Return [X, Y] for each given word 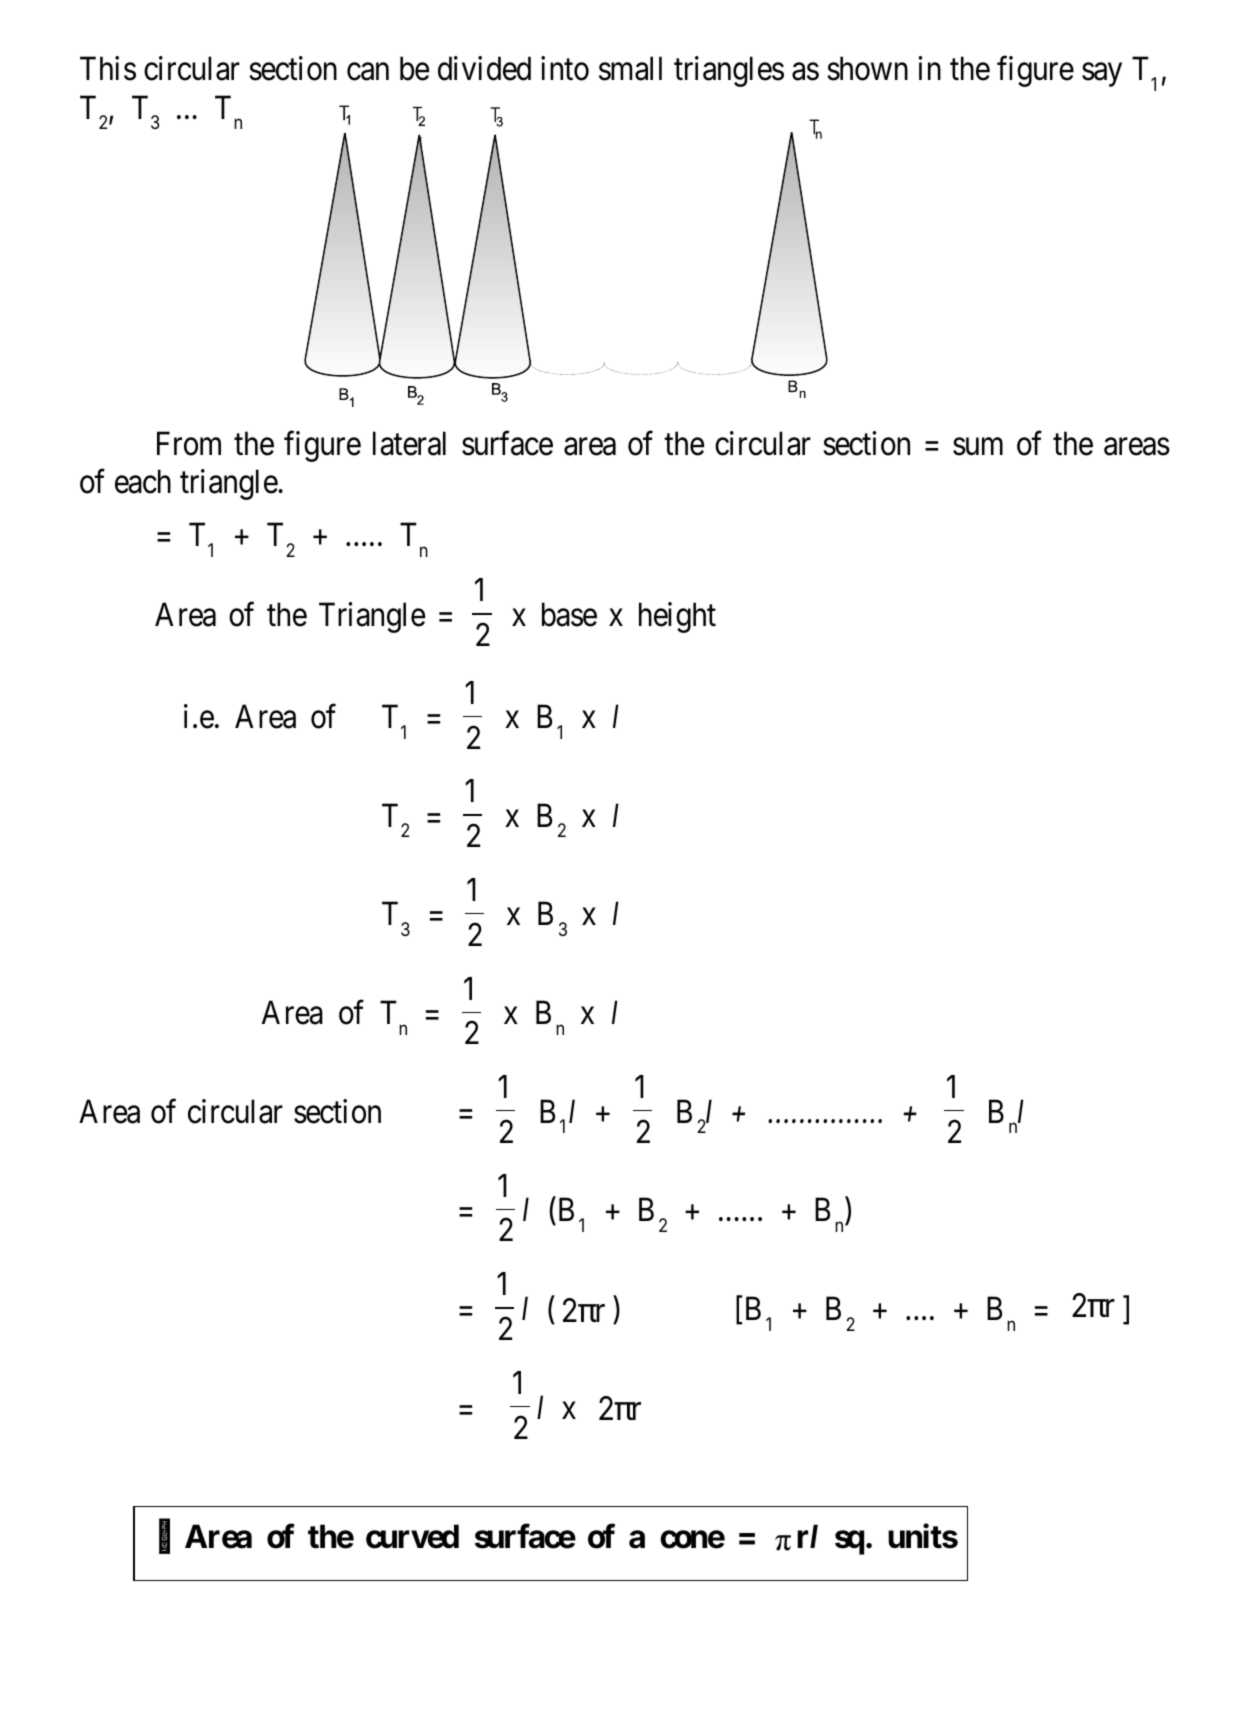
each [143, 481]
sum [978, 447]
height [677, 617]
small [630, 69]
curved [412, 1536]
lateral [409, 443]
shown [867, 69]
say [1102, 75]
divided [484, 69]
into [565, 69]
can [368, 72]
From [189, 443]
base [569, 614]
